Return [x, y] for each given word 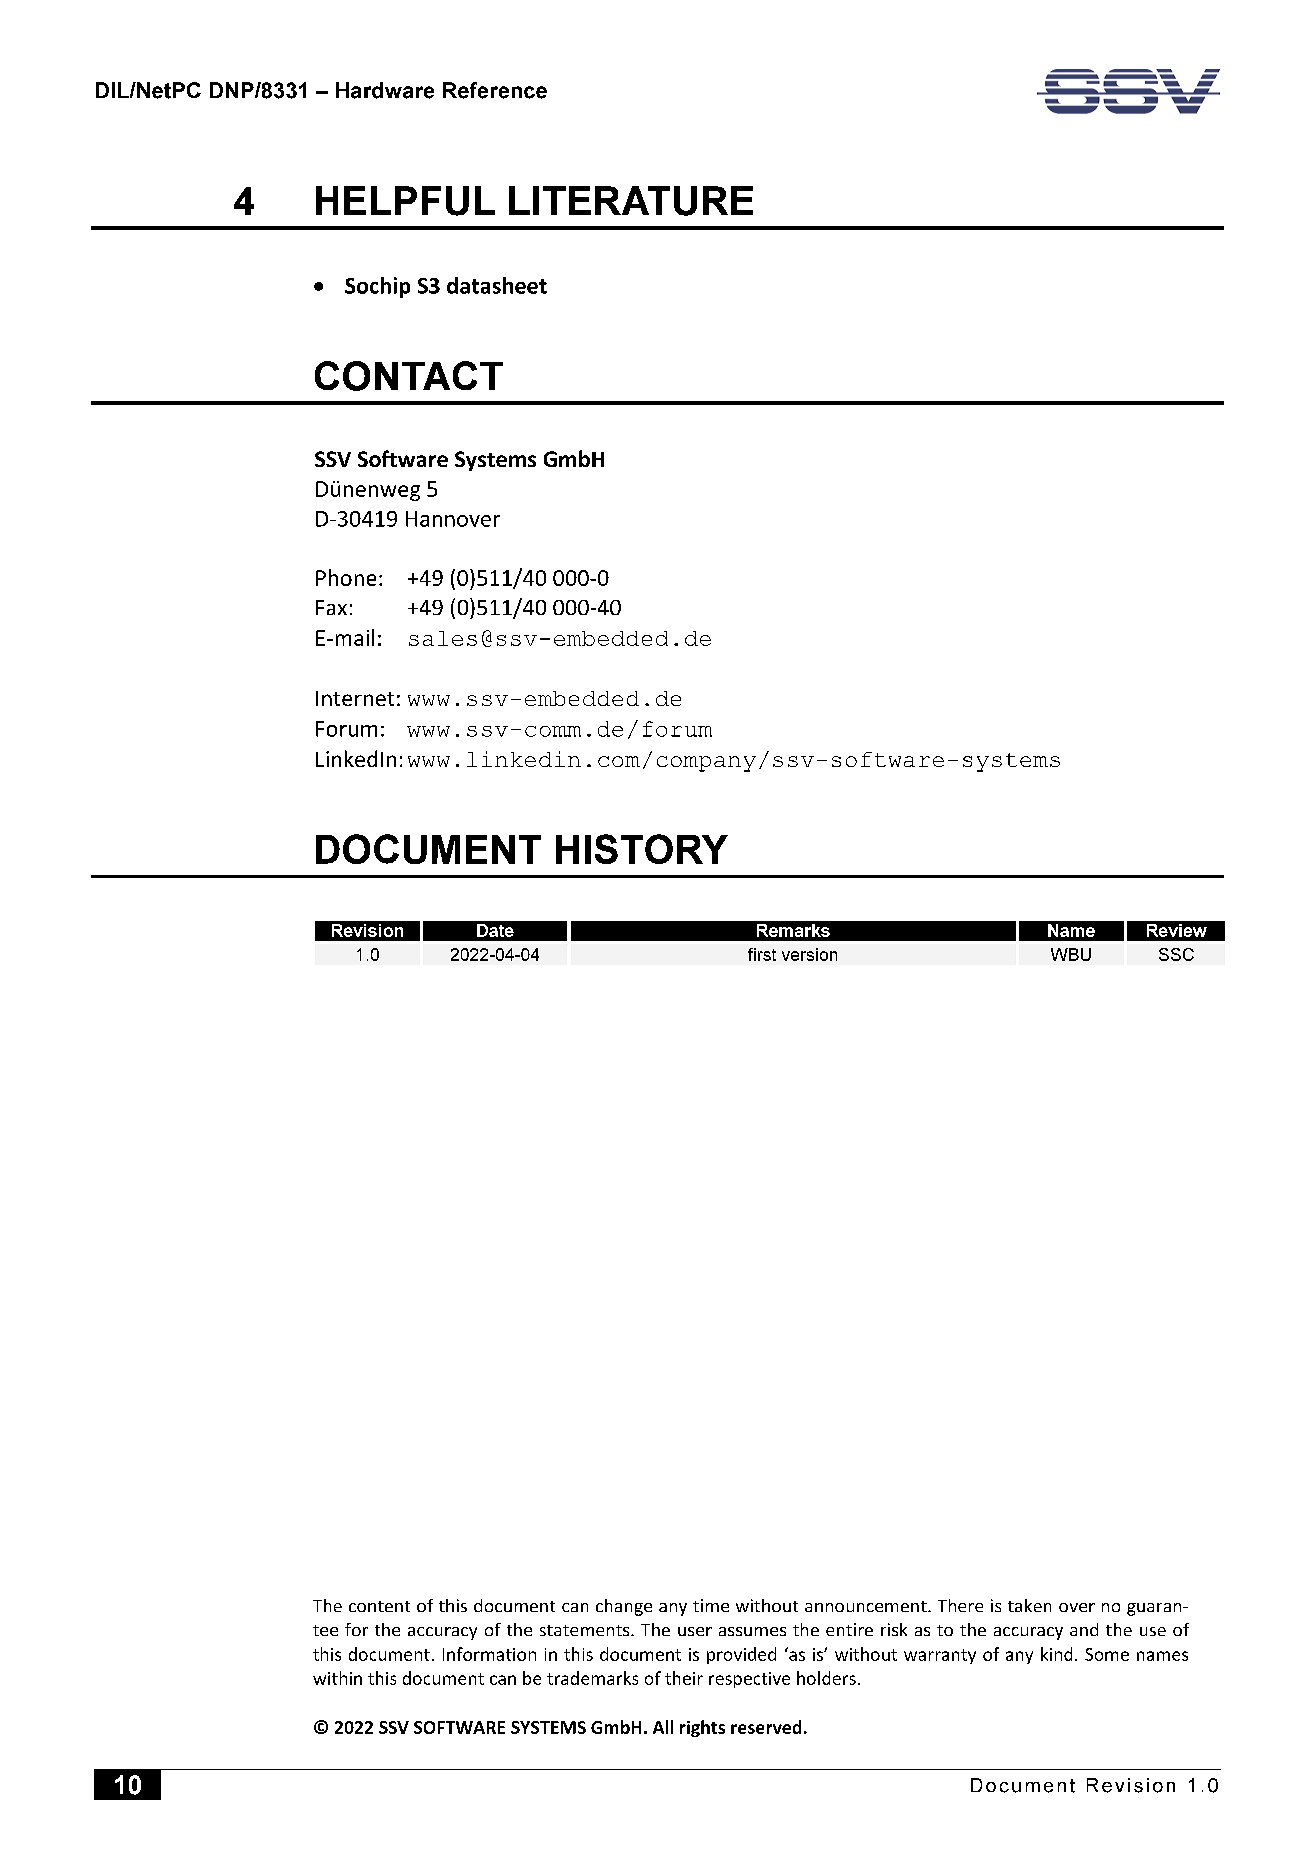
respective [749, 1680]
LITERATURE [631, 201]
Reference [495, 90]
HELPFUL [405, 201]
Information [489, 1654]
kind [1056, 1654]
